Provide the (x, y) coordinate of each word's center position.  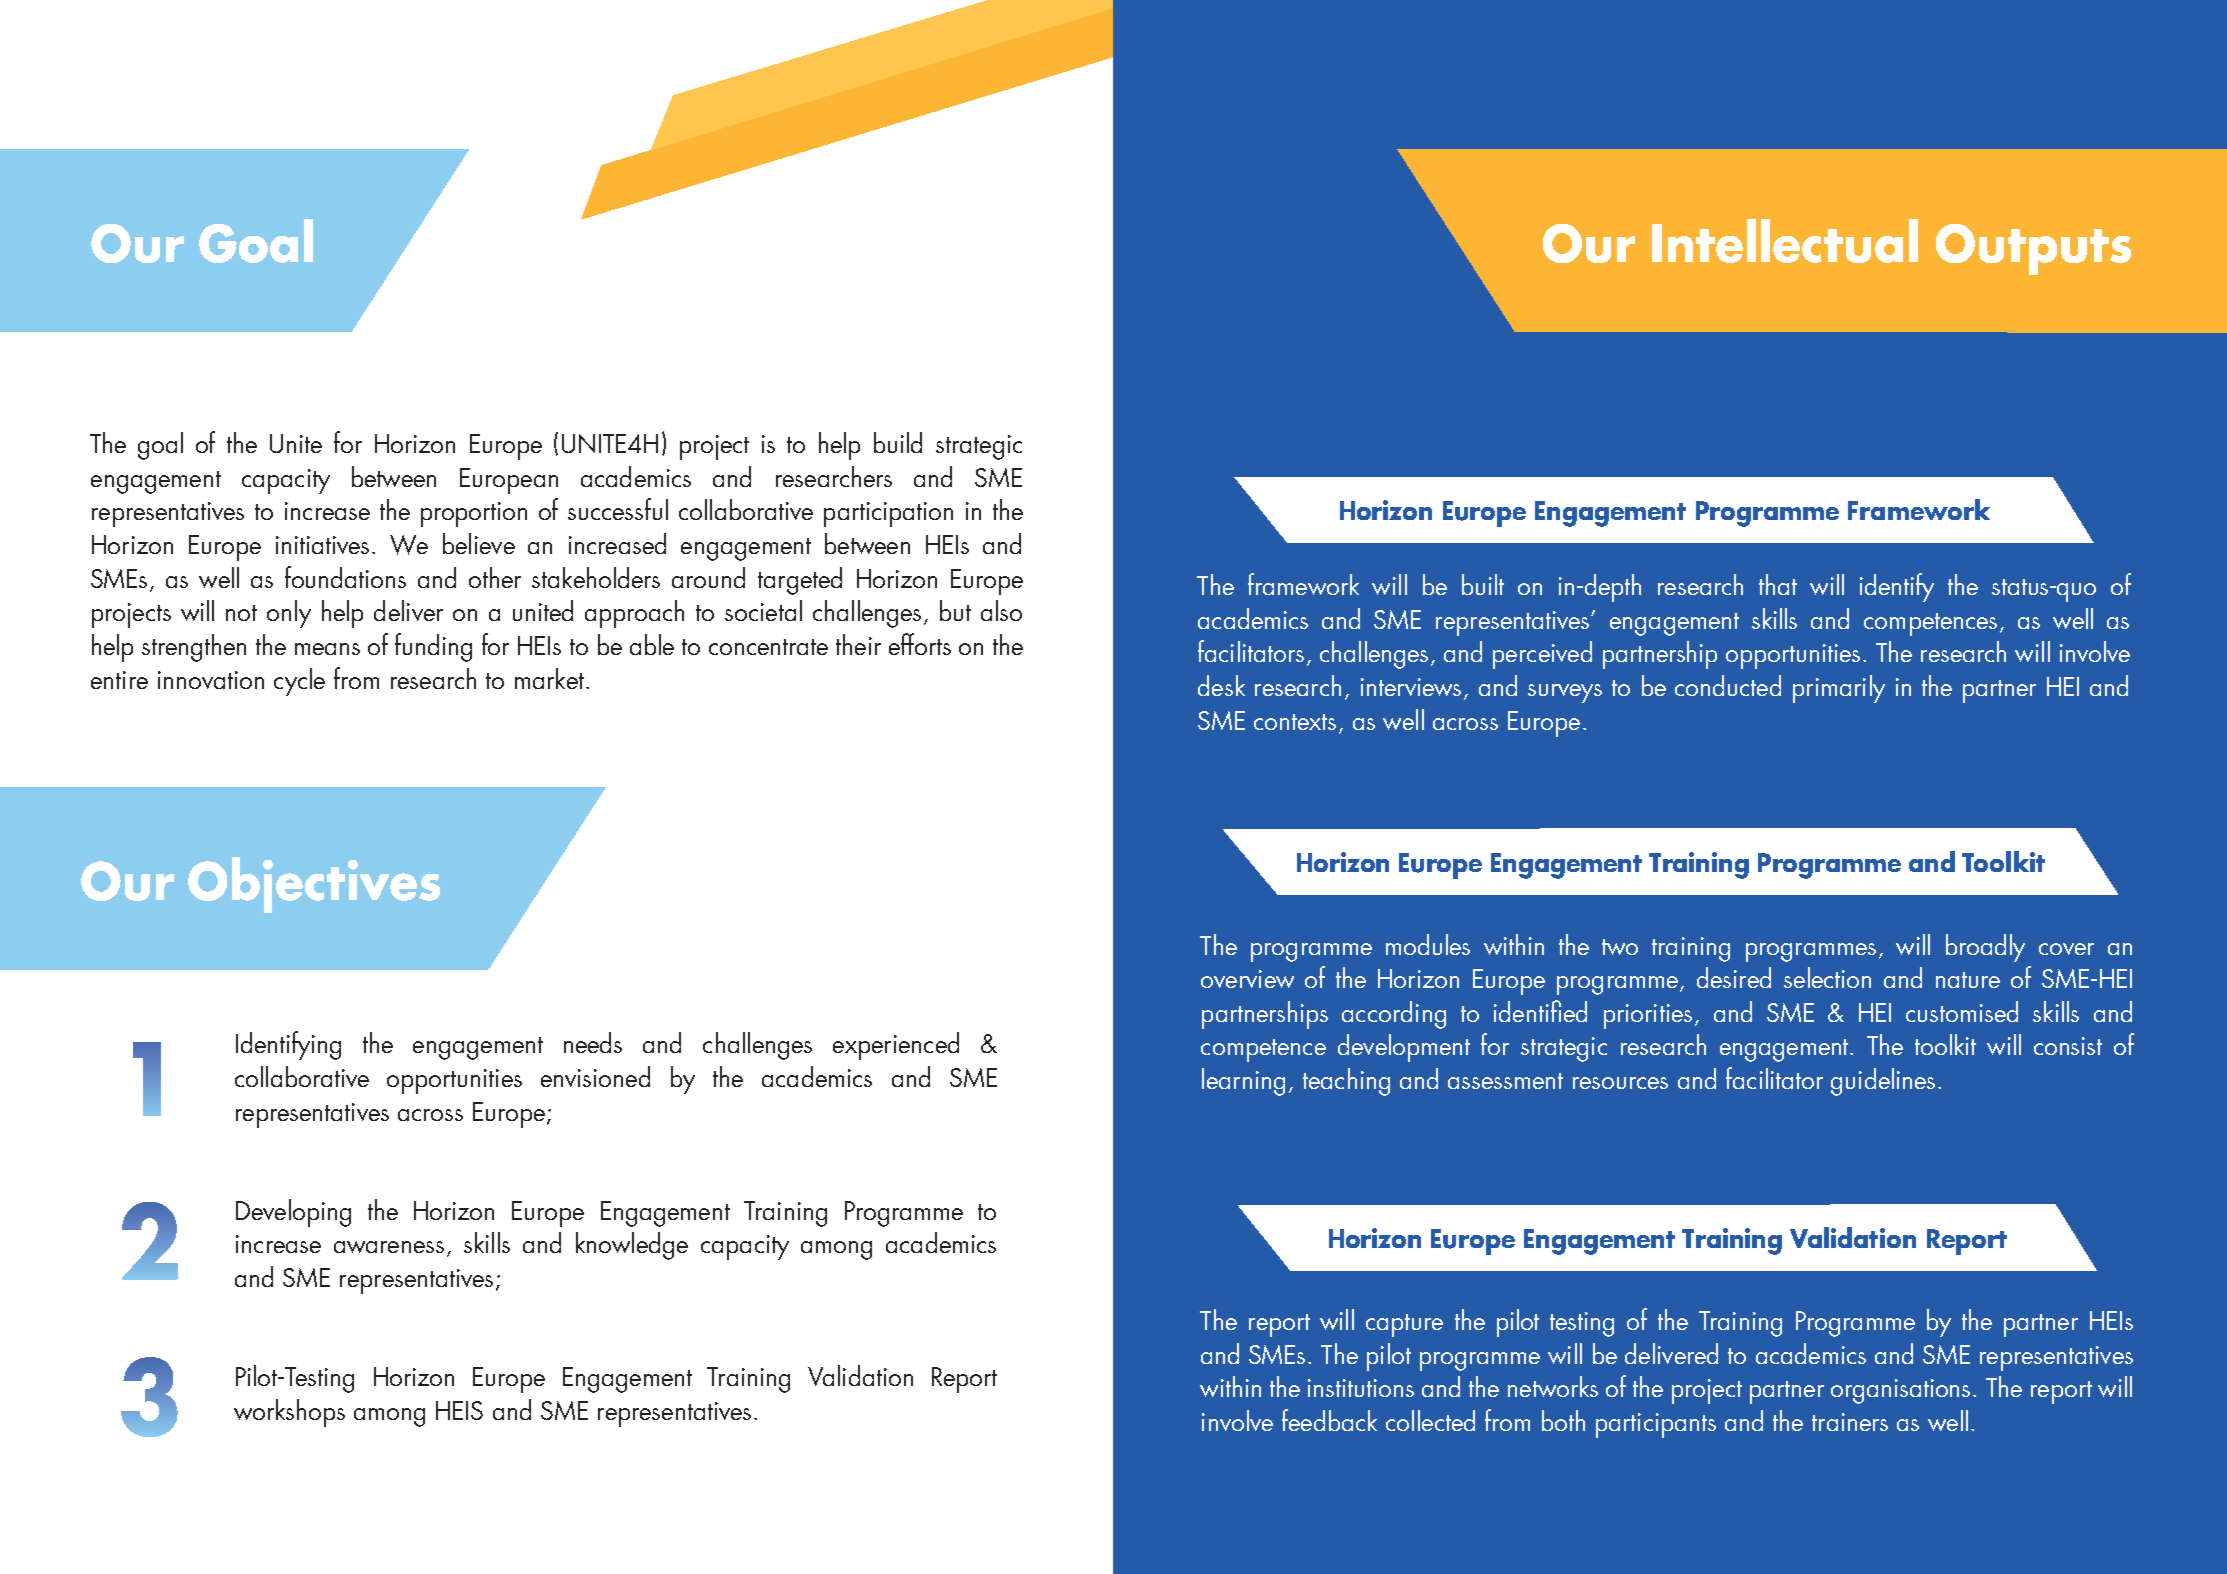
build (898, 442)
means (327, 649)
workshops (289, 1413)
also (1001, 610)
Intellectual (1785, 241)
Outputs (2033, 249)
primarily (1839, 689)
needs (593, 1042)
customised (1962, 1011)
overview (1247, 979)
